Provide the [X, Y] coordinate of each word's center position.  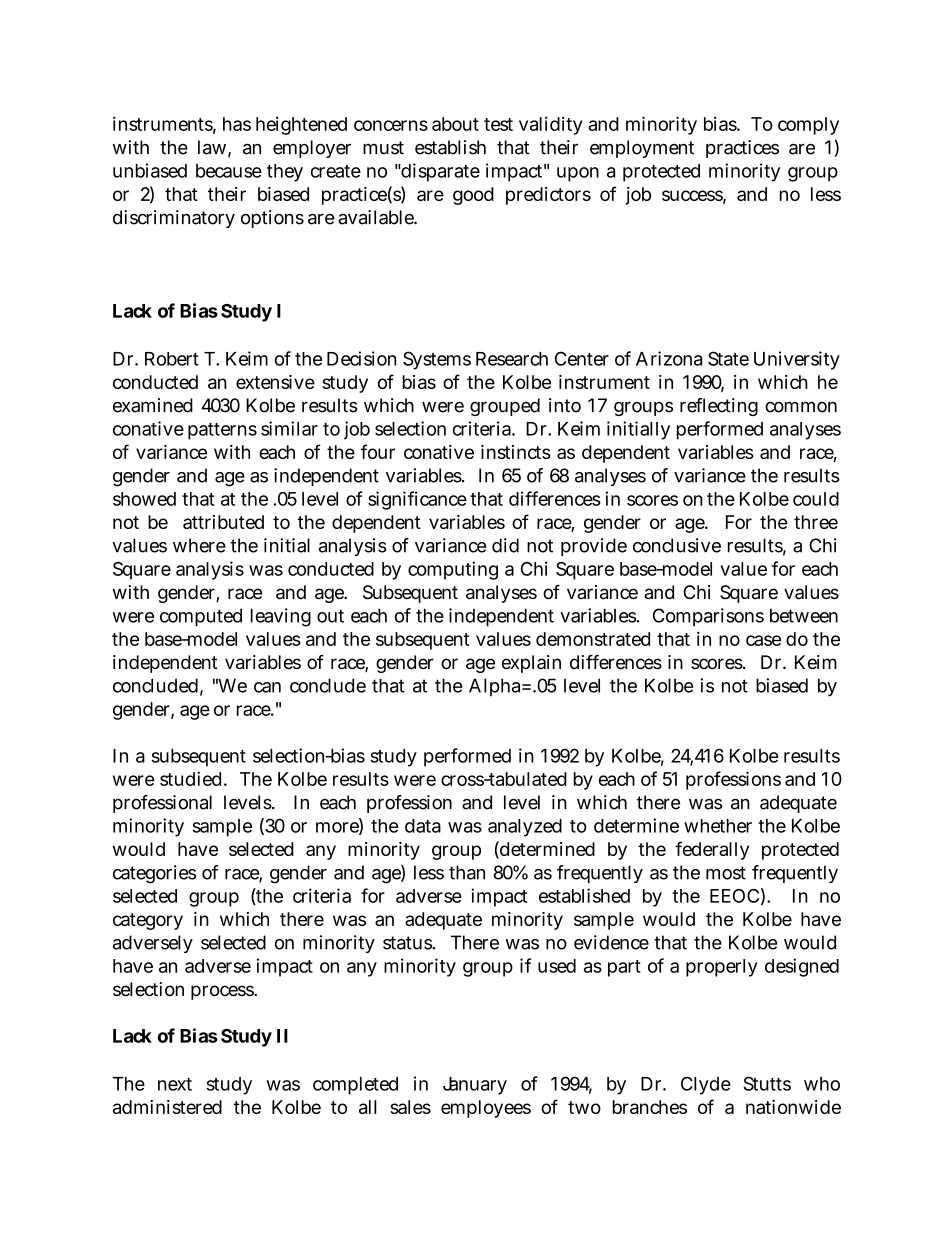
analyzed [525, 828]
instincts [516, 452]
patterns [222, 431]
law [212, 147]
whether [718, 826]
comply [808, 126]
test [498, 124]
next [175, 1084]
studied [190, 778]
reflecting [719, 407]
